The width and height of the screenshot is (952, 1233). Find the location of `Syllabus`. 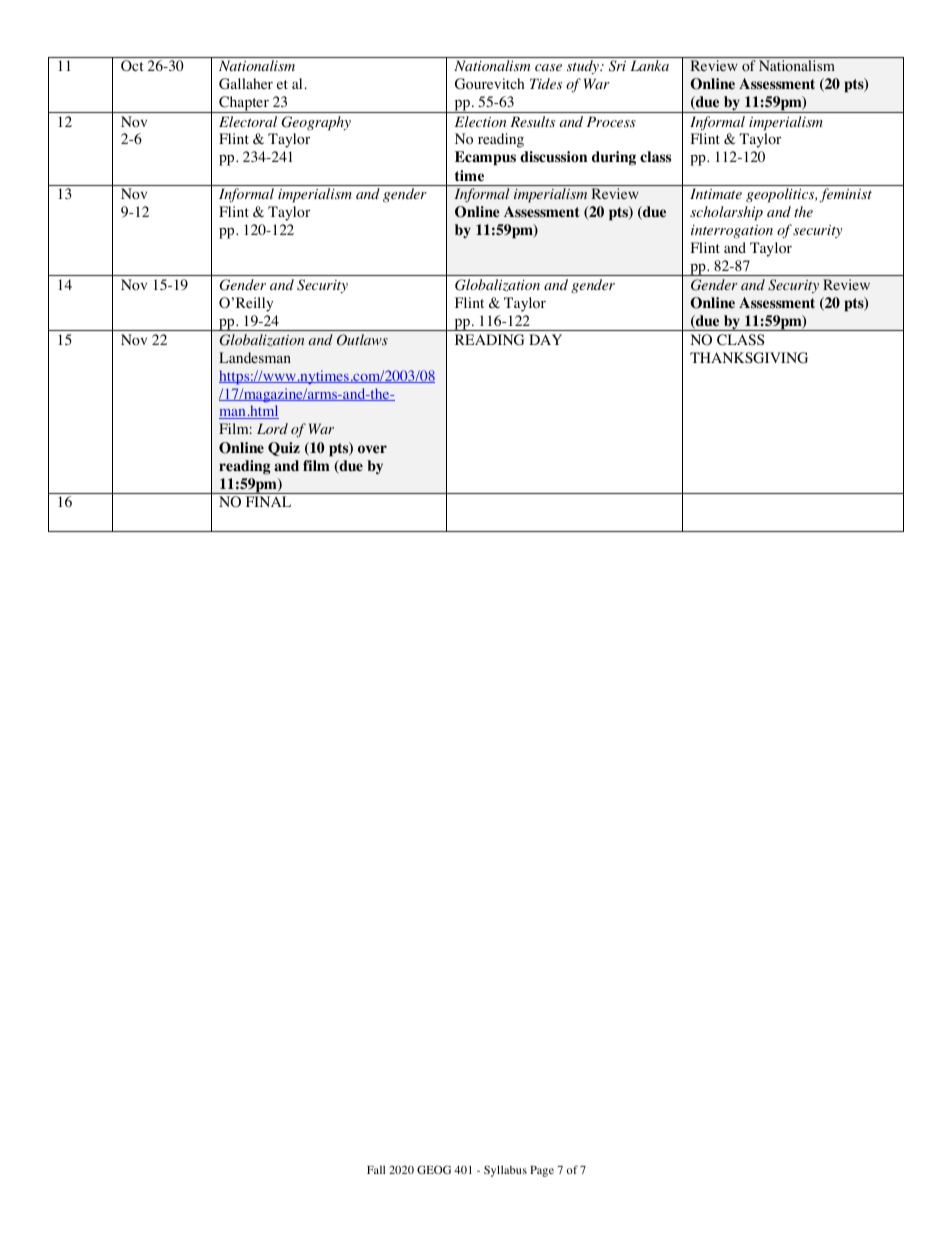

Syllabus is located at coordinates (505, 1171).
